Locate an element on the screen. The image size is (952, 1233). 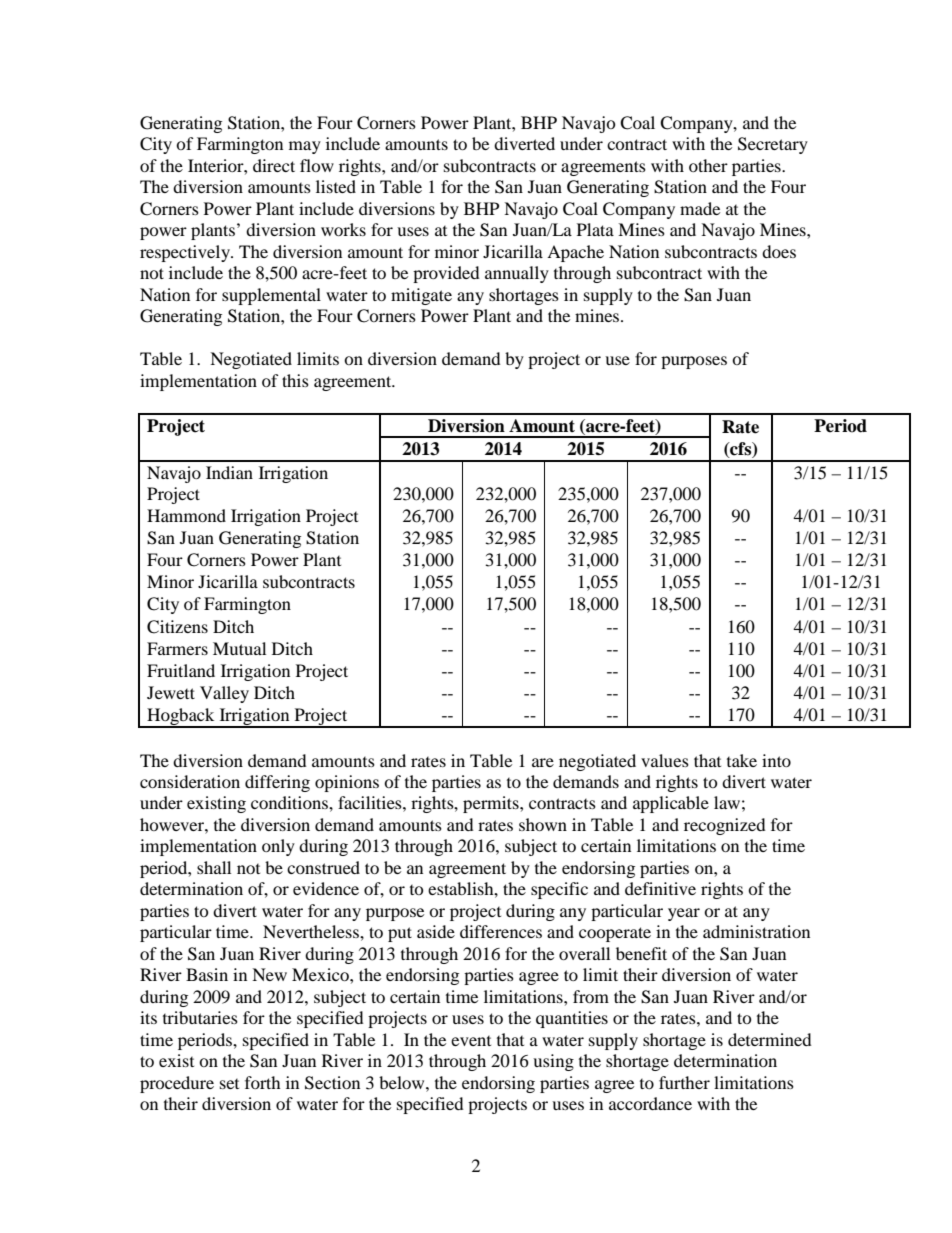
are is located at coordinates (543, 762).
